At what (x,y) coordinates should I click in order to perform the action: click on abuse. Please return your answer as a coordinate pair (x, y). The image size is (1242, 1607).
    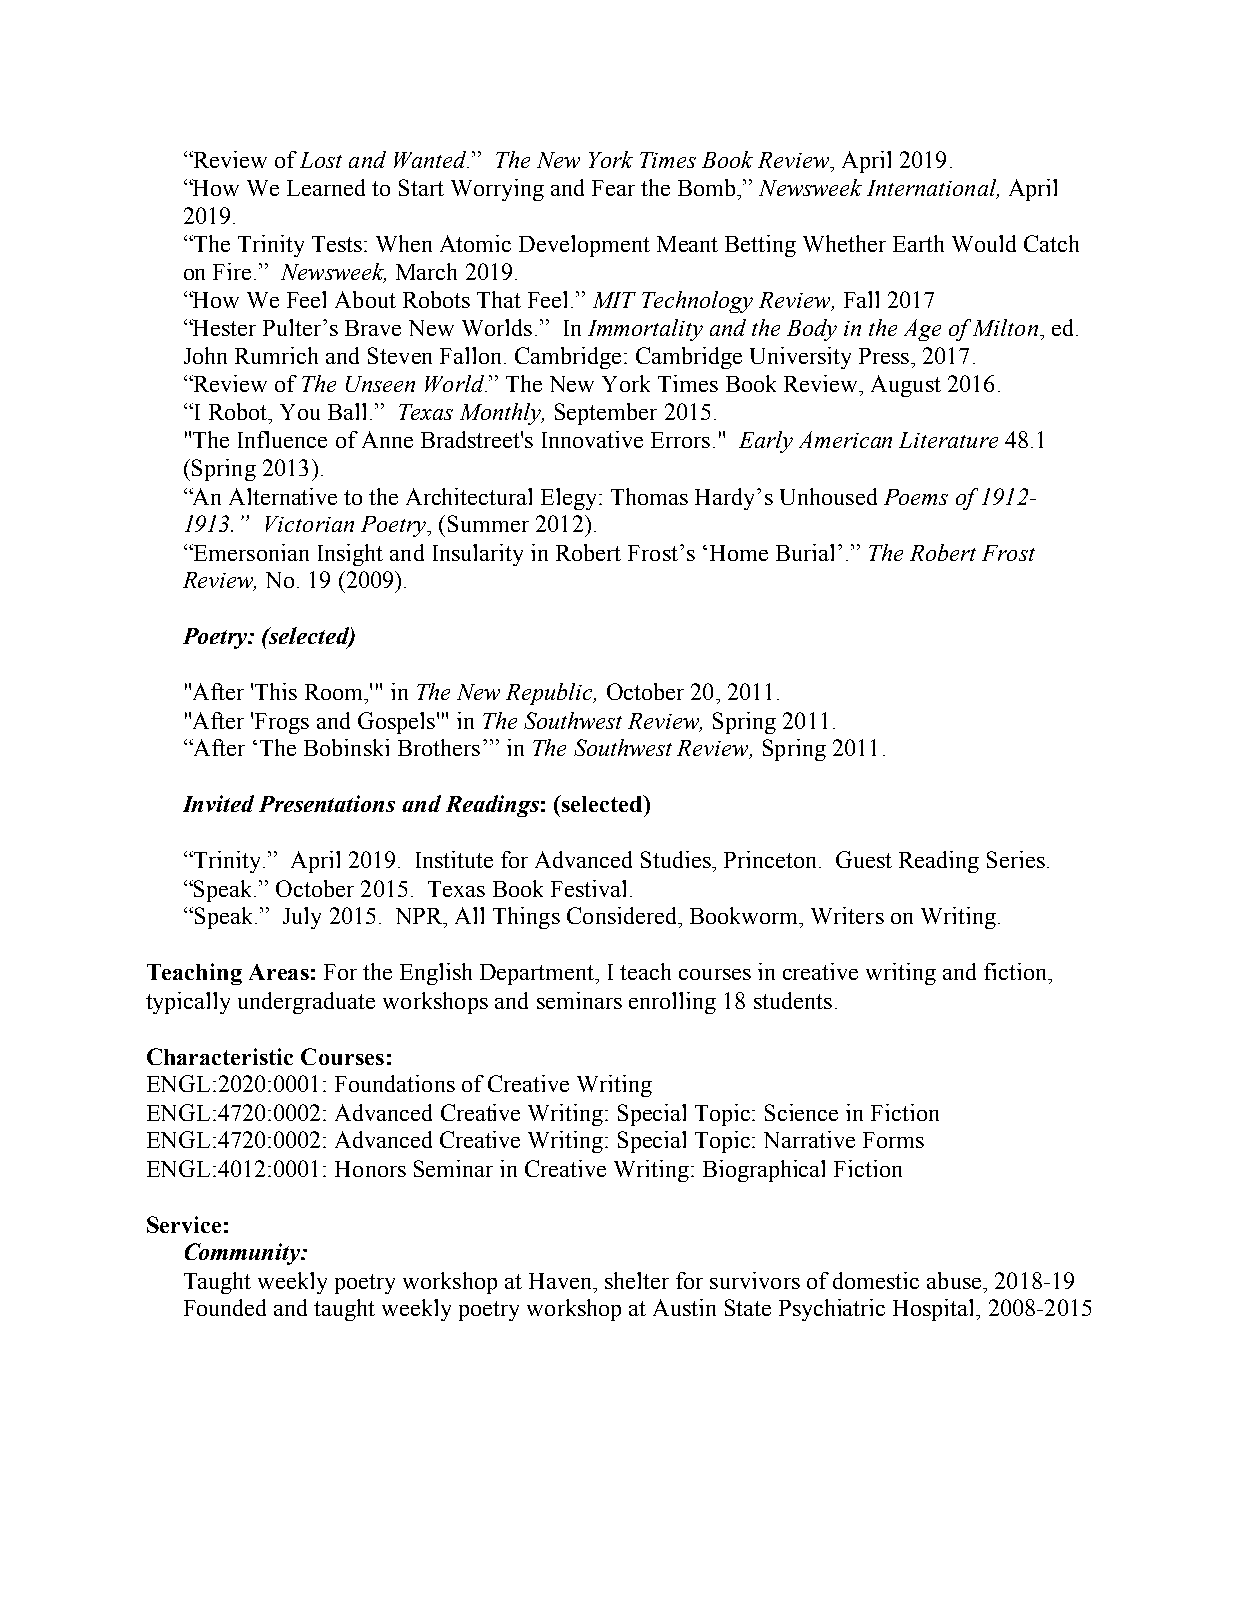
    Looking at the image, I should click on (955, 1280).
